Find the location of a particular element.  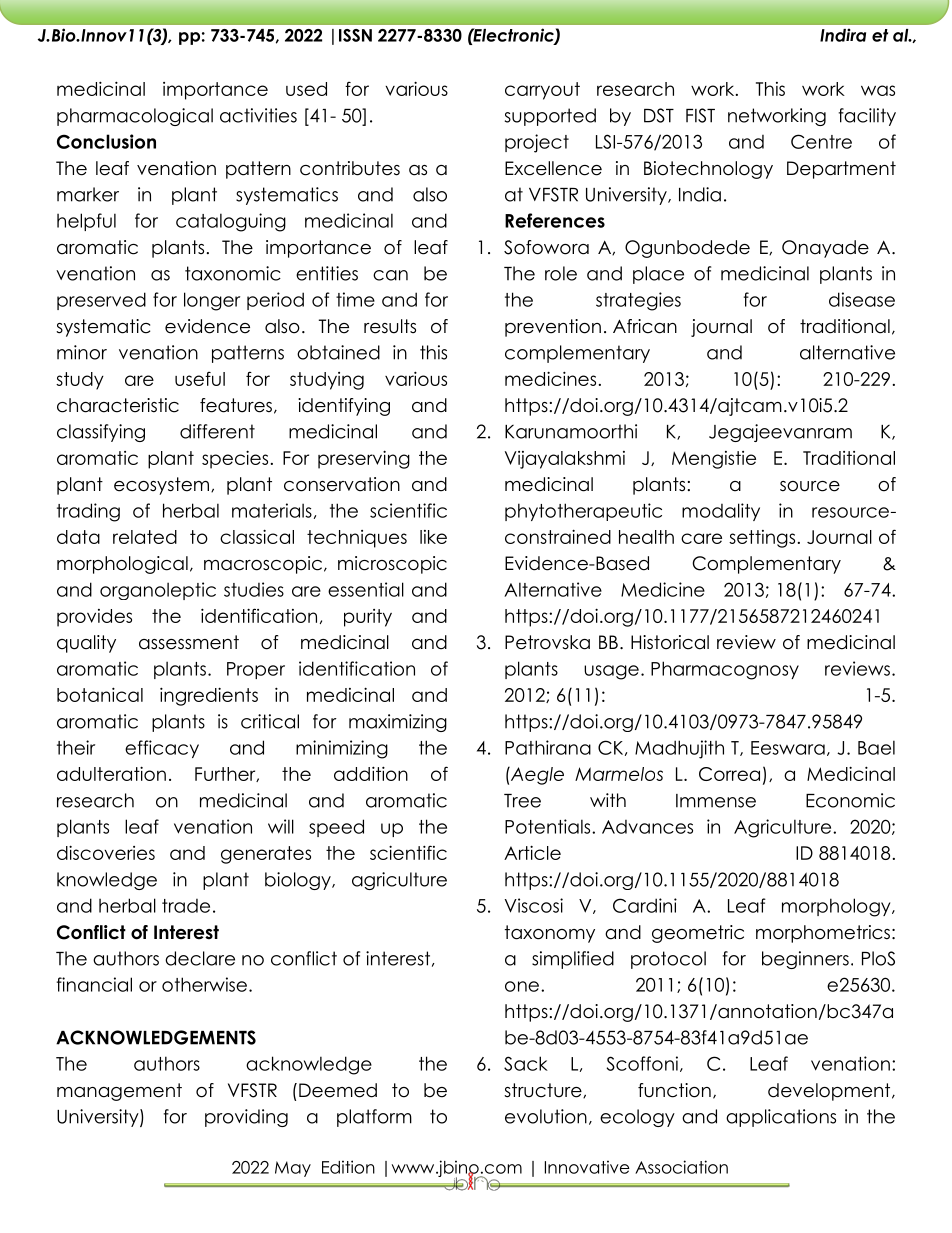

Indira is located at coordinates (843, 35).
